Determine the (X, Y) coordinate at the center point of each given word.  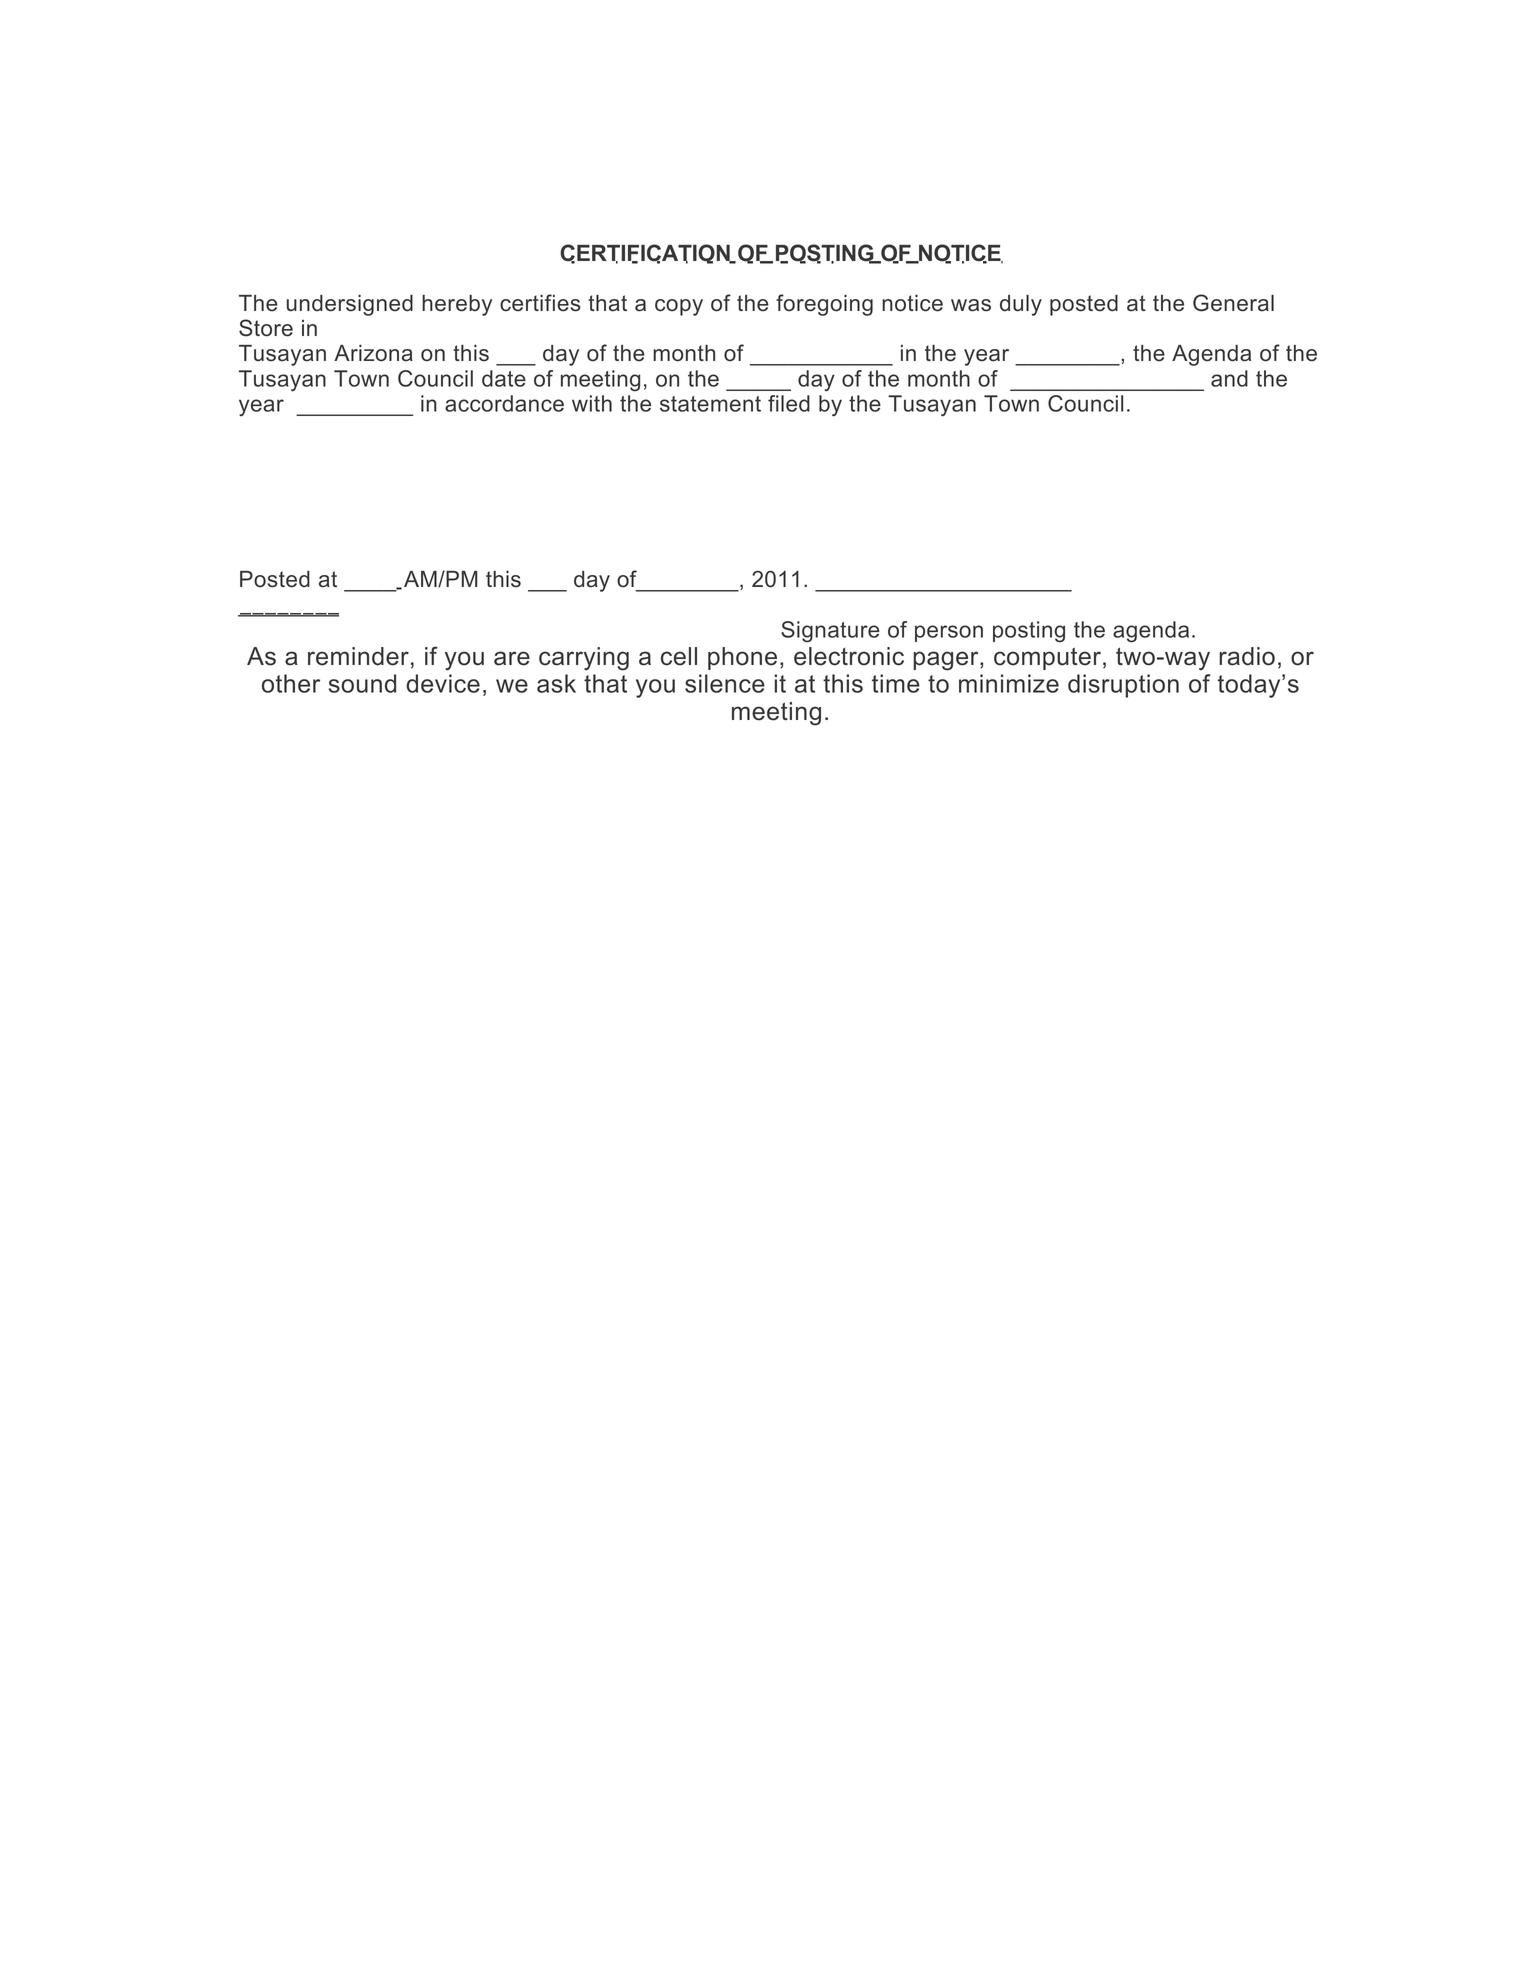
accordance (504, 403)
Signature (830, 632)
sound (362, 683)
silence (725, 683)
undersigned (350, 305)
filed (789, 403)
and (1229, 378)
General (1233, 303)
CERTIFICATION (646, 254)
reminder (358, 656)
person (949, 633)
